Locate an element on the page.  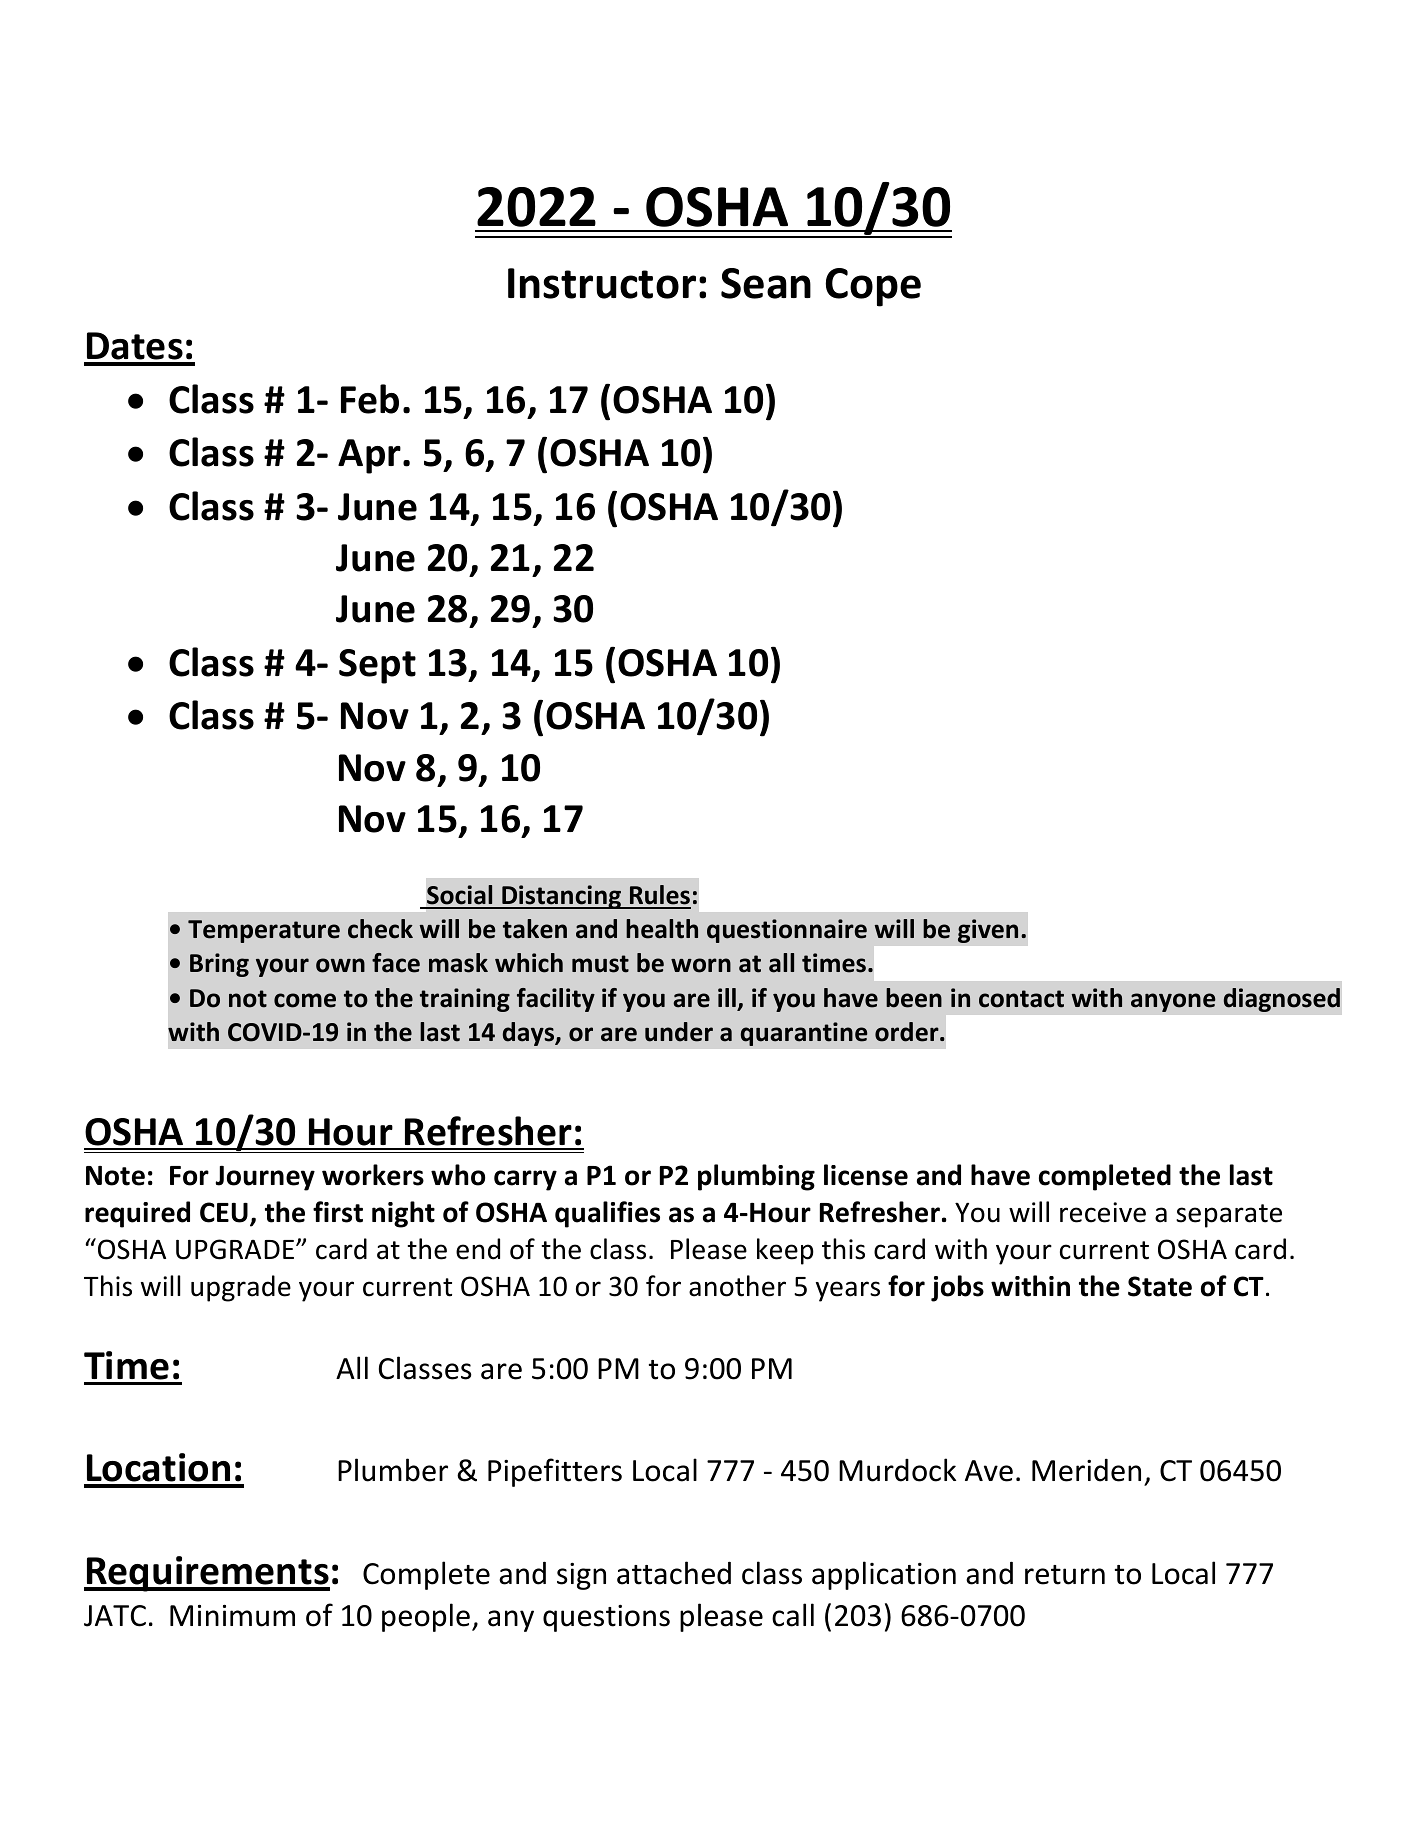
Temperature is located at coordinates (264, 931).
